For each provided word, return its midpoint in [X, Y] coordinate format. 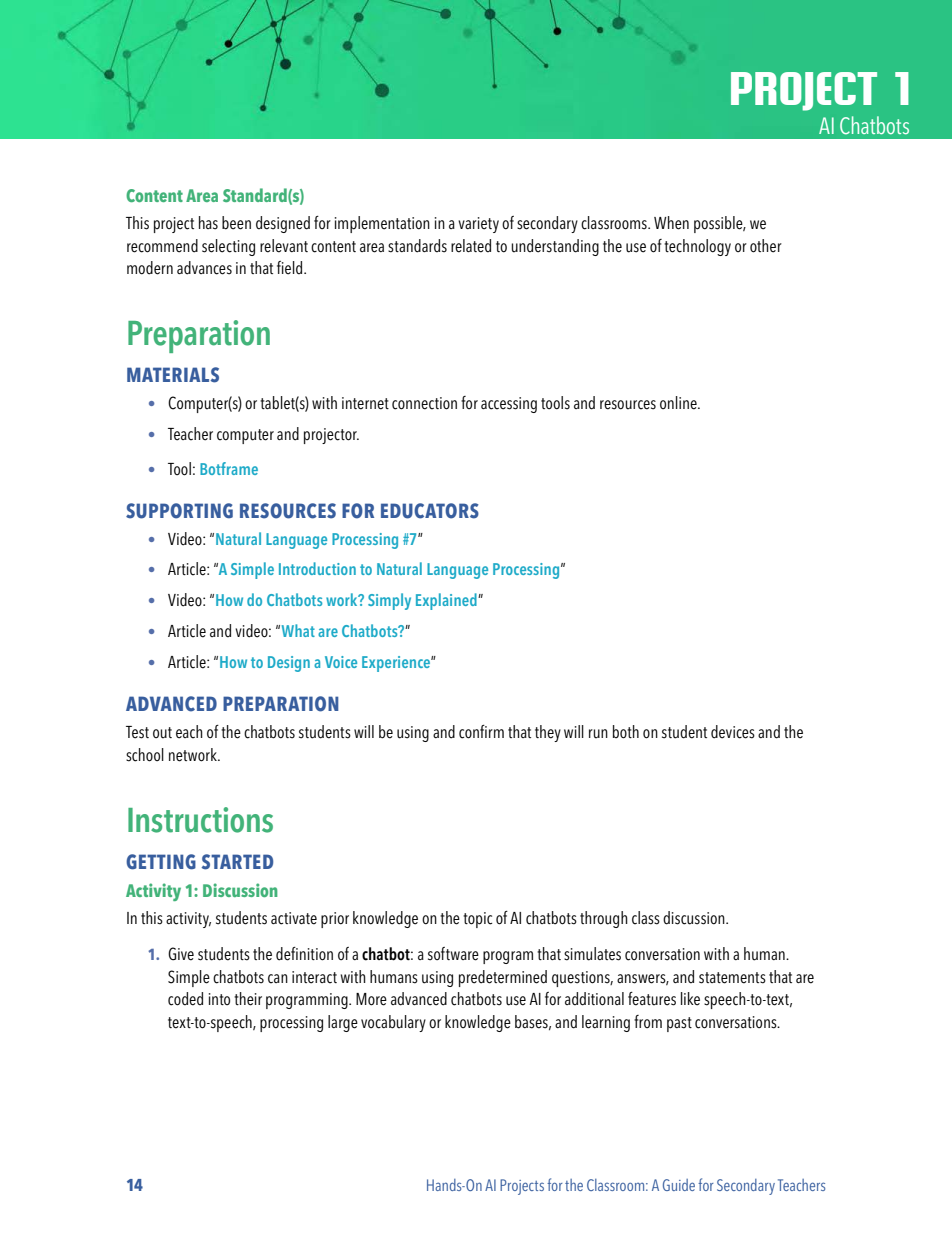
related [471, 246]
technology [697, 247]
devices [733, 732]
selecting [228, 247]
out [162, 733]
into [219, 999]
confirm [481, 732]
